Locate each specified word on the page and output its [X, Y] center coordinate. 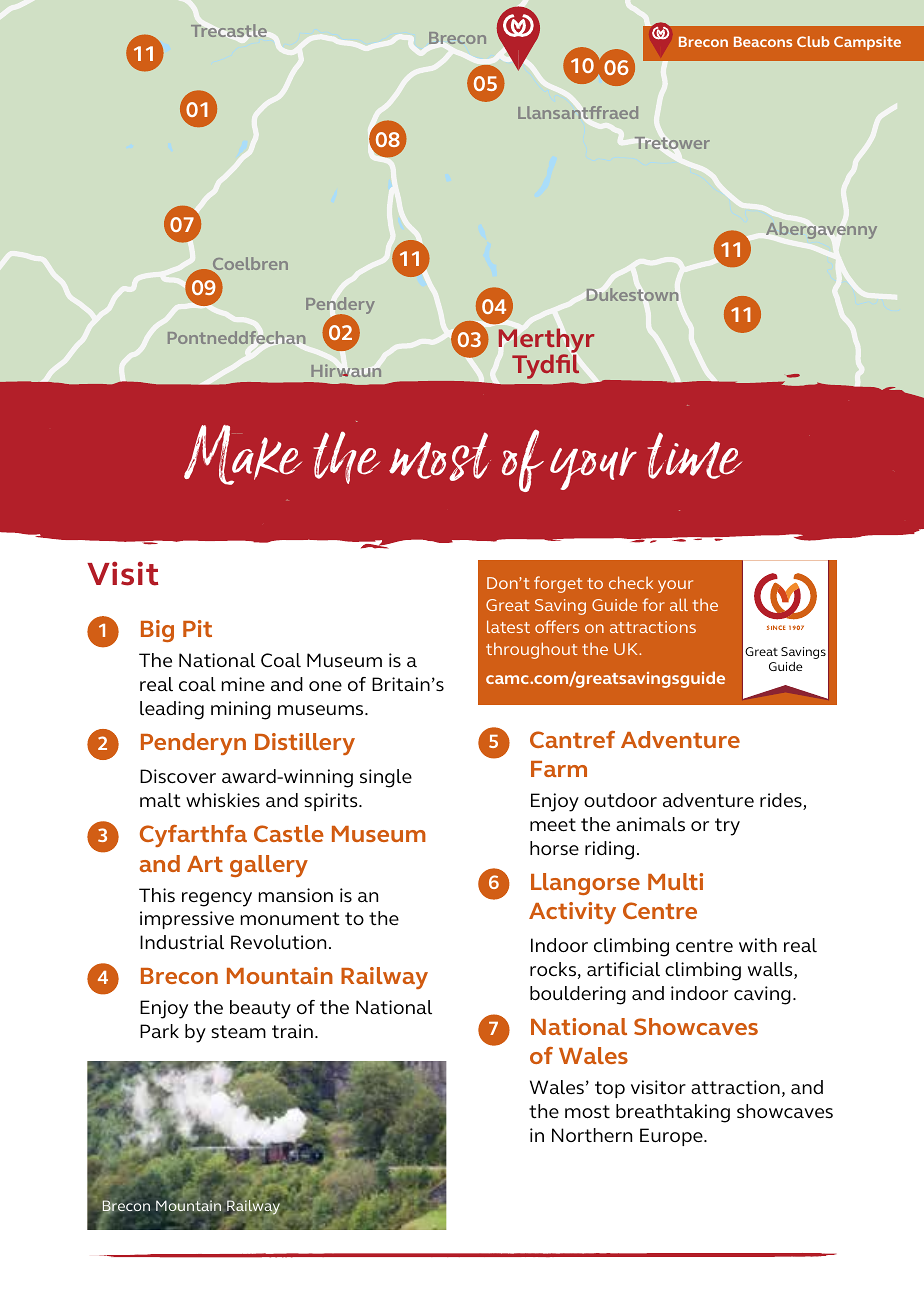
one [325, 686]
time [694, 455]
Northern [592, 1135]
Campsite [867, 43]
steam [238, 1032]
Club [813, 41]
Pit [197, 628]
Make [243, 455]
